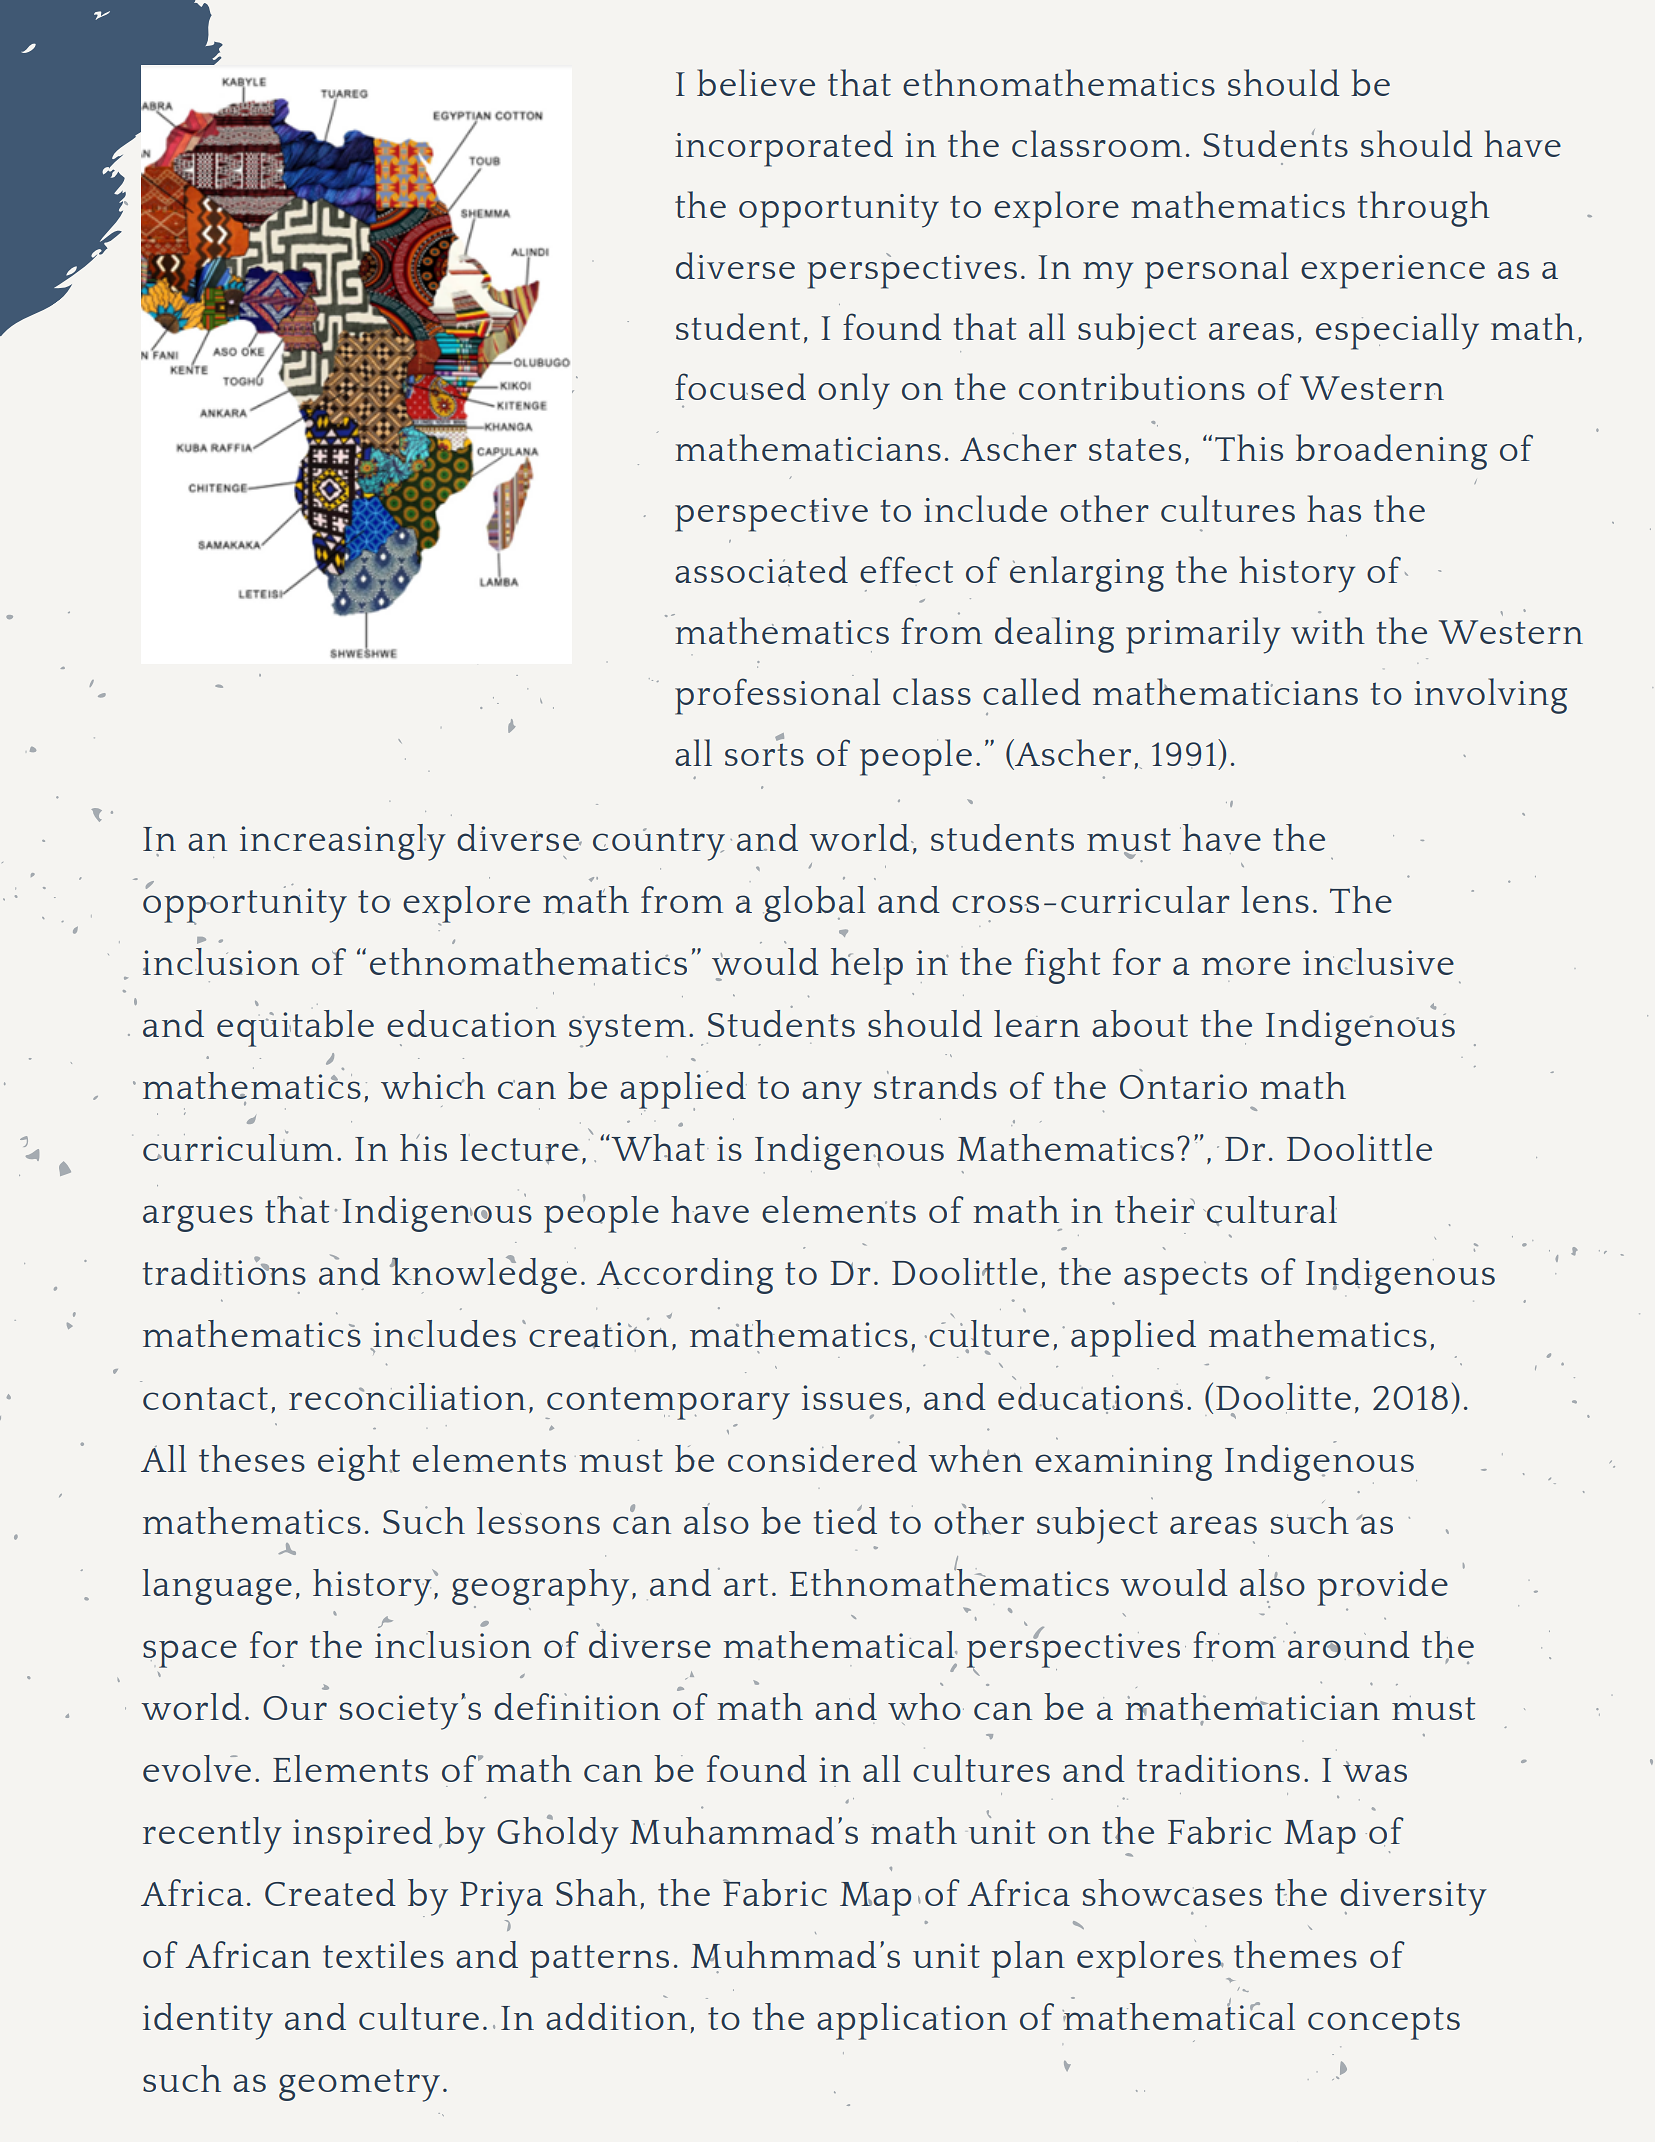  What do you see at coordinates (359, 2085) in the document?
I see `geometry` at bounding box center [359, 2085].
